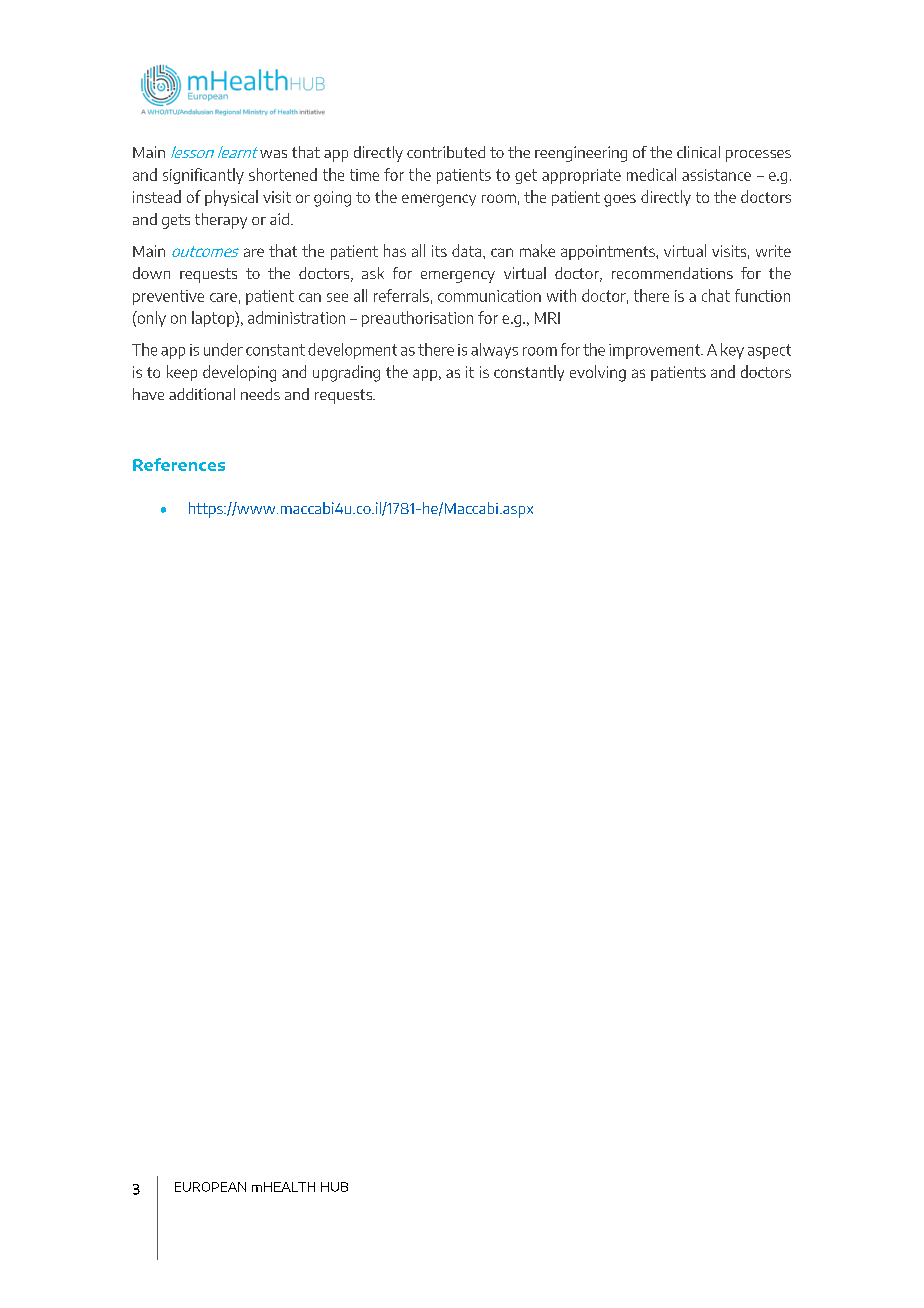 The width and height of the image is (924, 1308). What do you see at coordinates (769, 351) in the image?
I see `aspect` at bounding box center [769, 351].
